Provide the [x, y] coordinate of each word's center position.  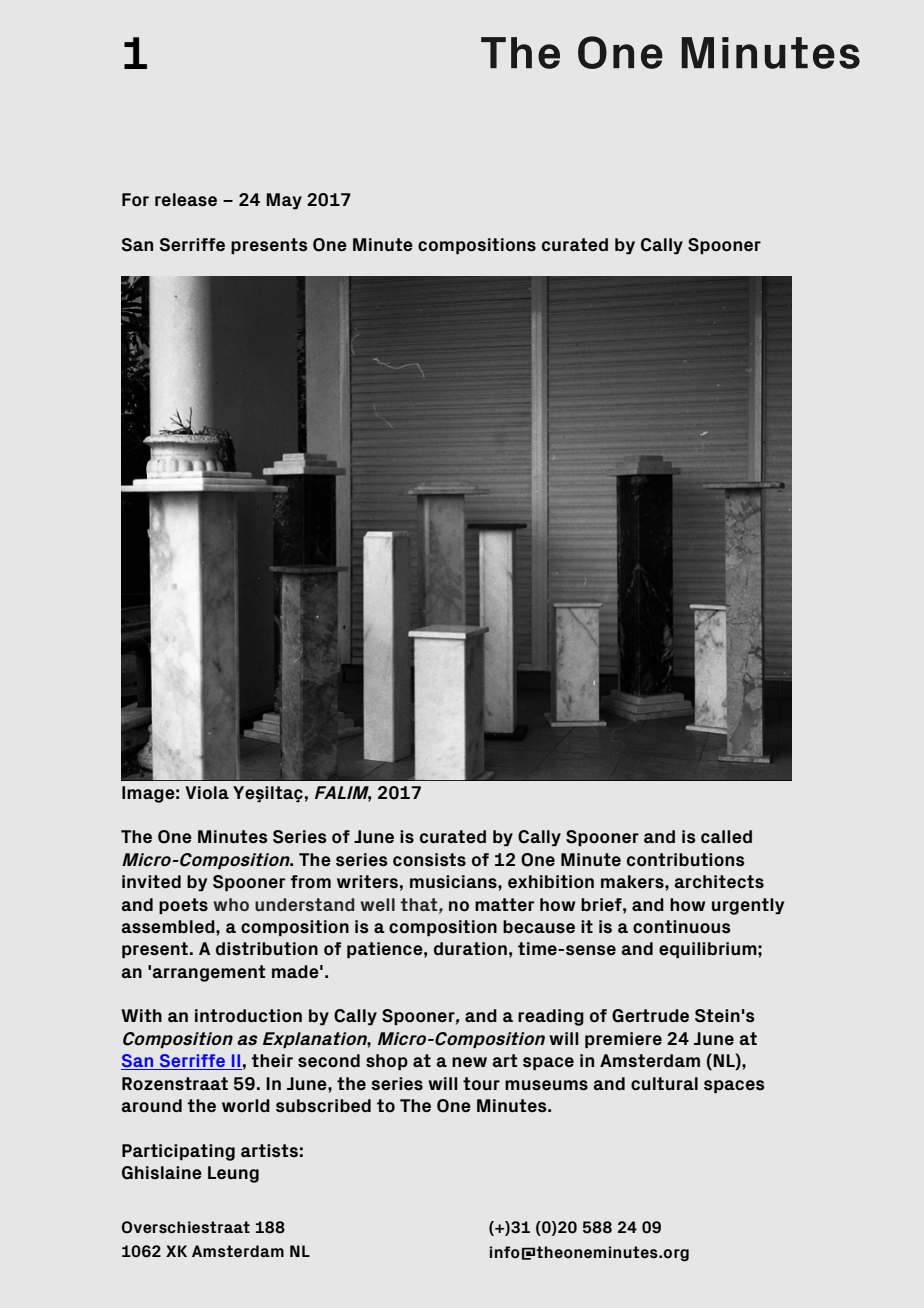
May [284, 201]
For [135, 200]
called [726, 836]
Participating [178, 1152]
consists [429, 860]
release [186, 200]
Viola [207, 793]
